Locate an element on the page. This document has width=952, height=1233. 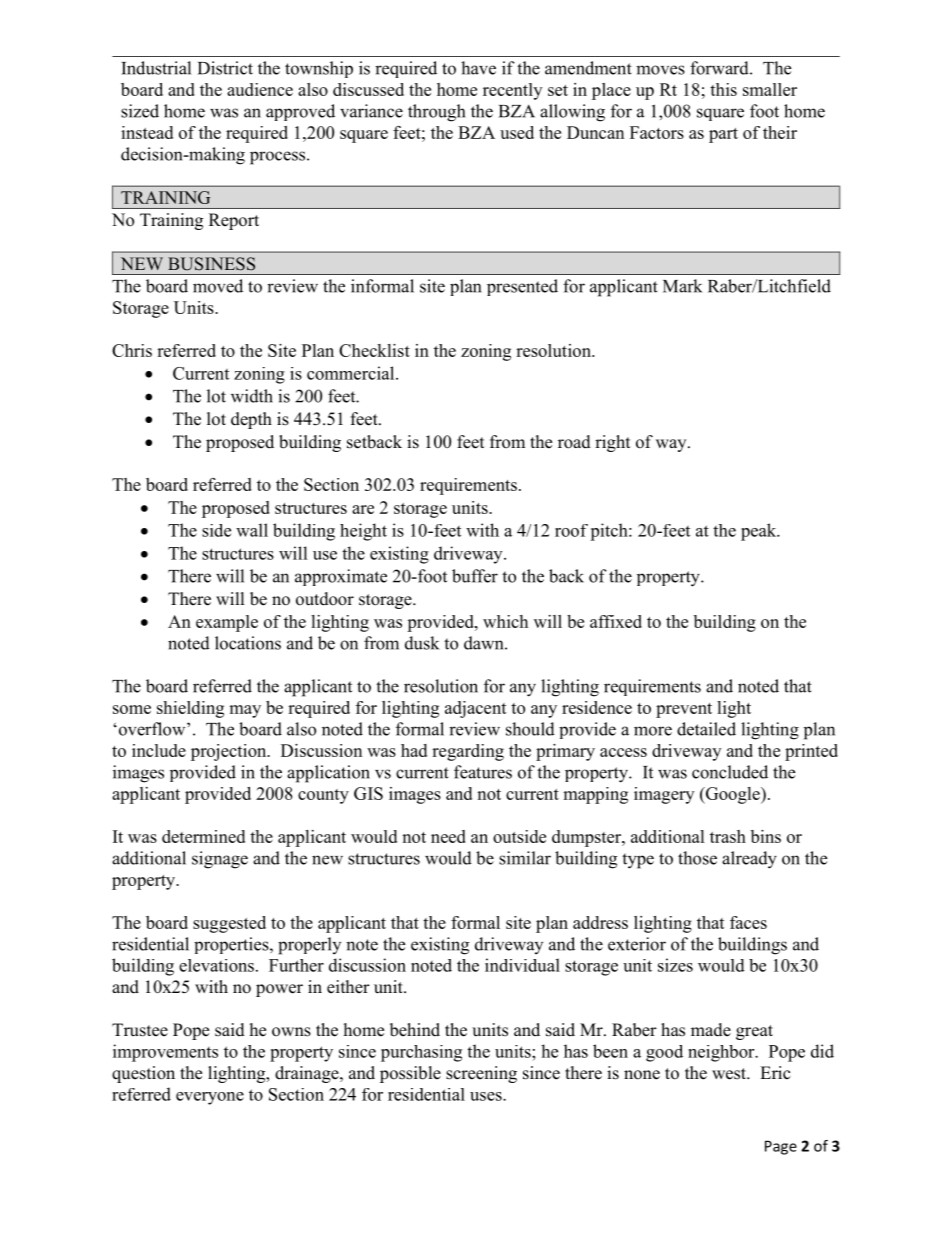
everyone is located at coordinates (210, 1098).
